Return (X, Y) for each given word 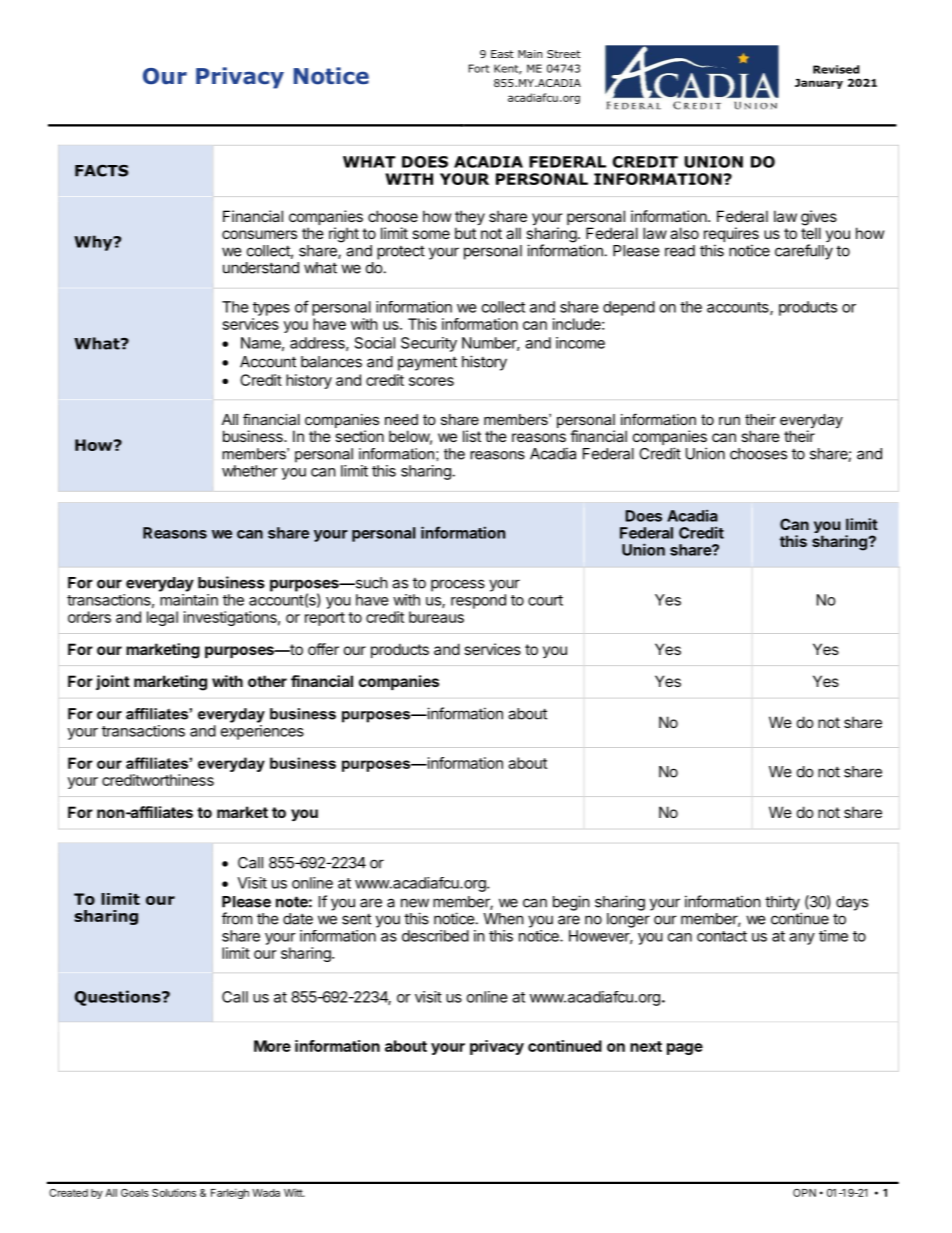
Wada (266, 1193)
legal (162, 618)
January (819, 84)
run (729, 421)
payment (427, 363)
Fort (479, 68)
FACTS (101, 171)
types (271, 309)
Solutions (174, 1192)
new (415, 903)
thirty (783, 904)
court (545, 600)
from (237, 918)
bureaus (436, 617)
